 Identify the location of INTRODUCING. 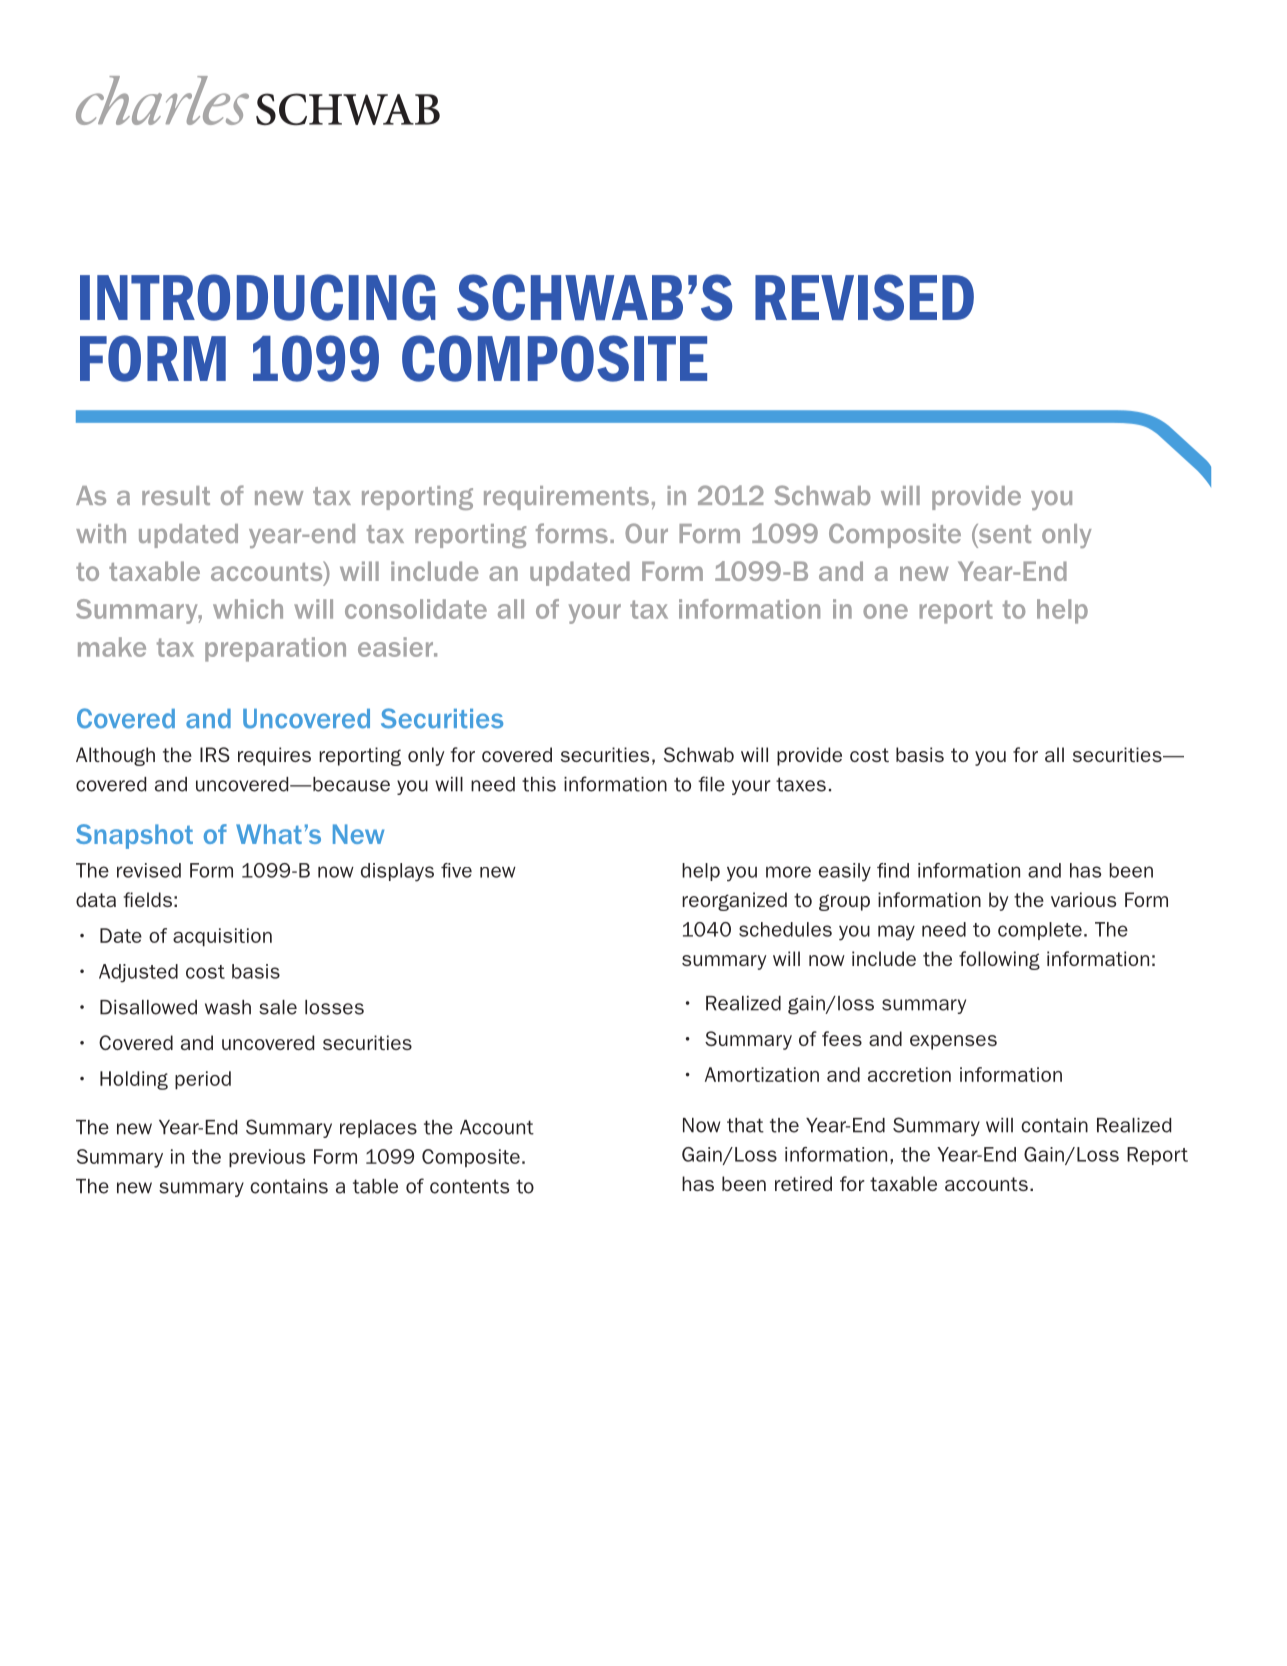
(258, 297).
